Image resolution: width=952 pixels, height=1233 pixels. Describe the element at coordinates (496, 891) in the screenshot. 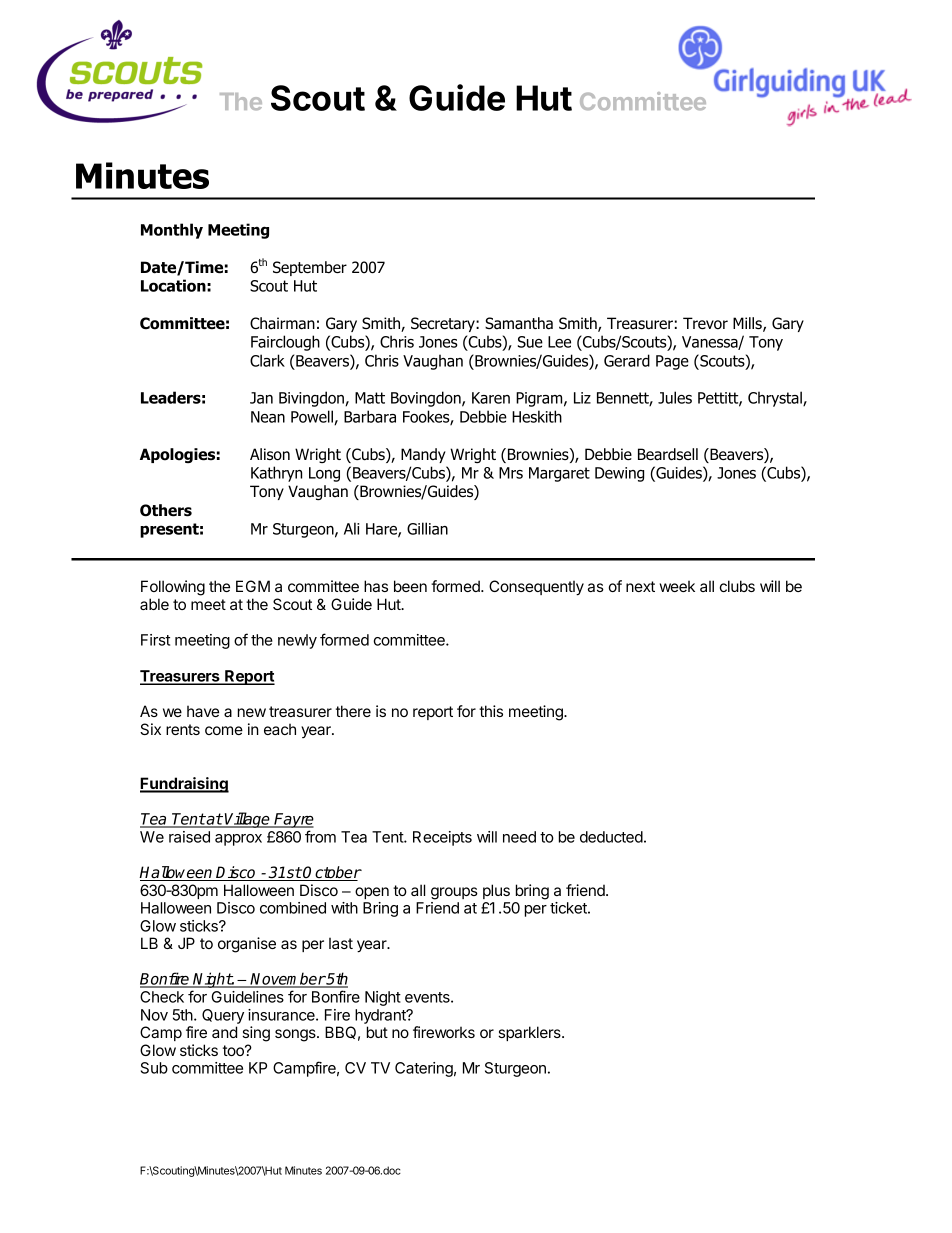

I see `plus` at that location.
